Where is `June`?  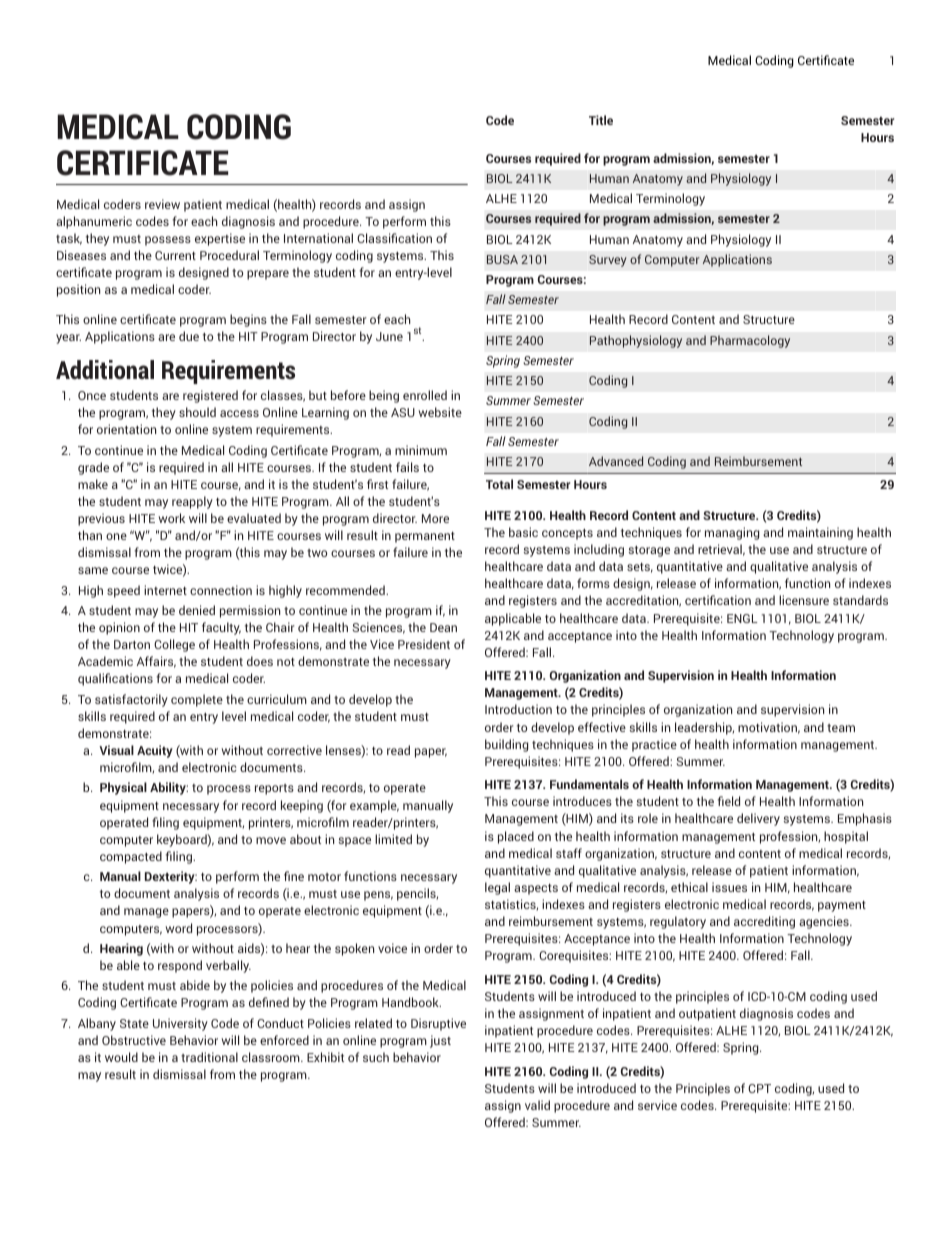 June is located at coordinates (389, 336).
